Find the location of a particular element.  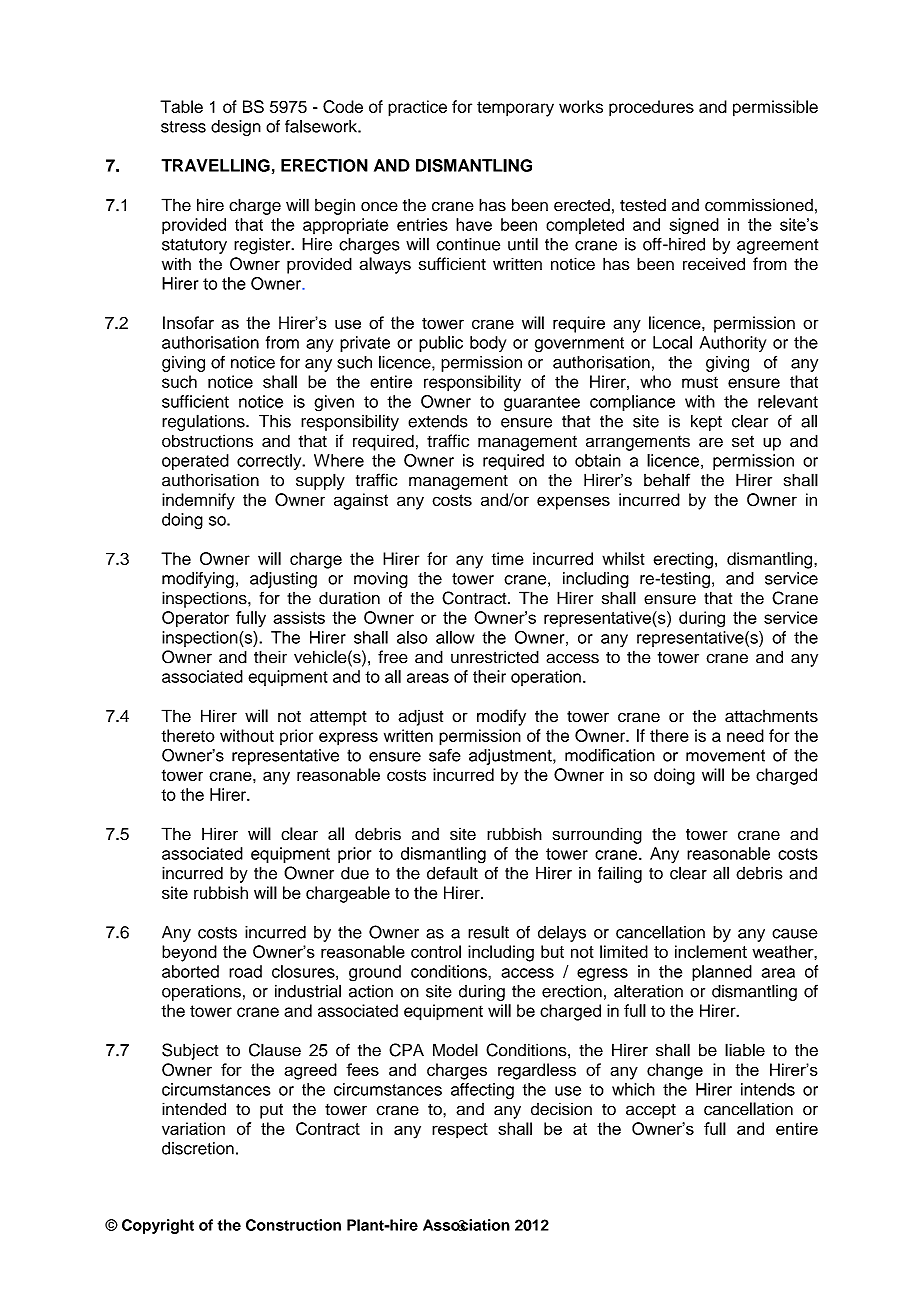

attachments is located at coordinates (771, 716).
